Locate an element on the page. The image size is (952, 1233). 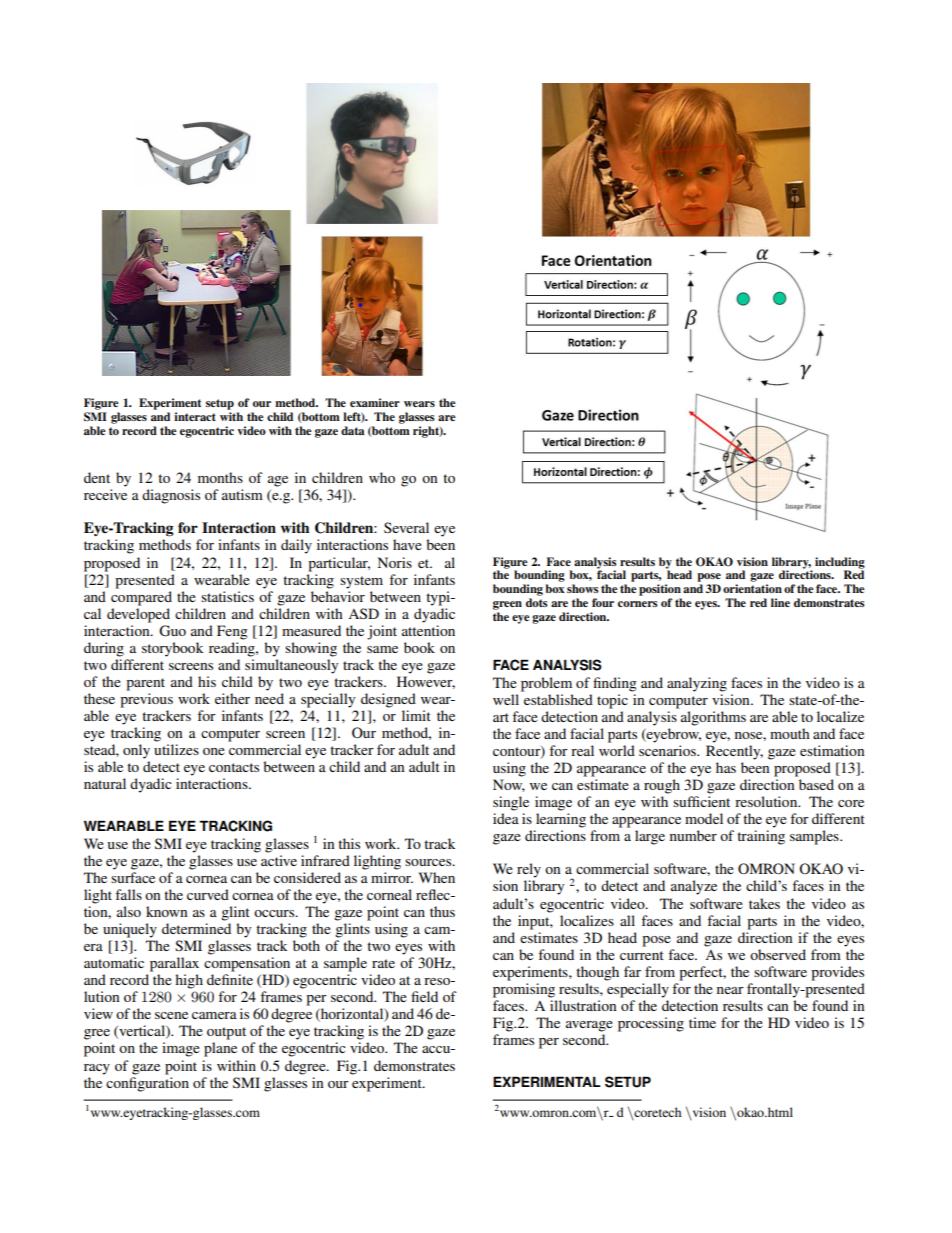
contacts is located at coordinates (234, 767).
